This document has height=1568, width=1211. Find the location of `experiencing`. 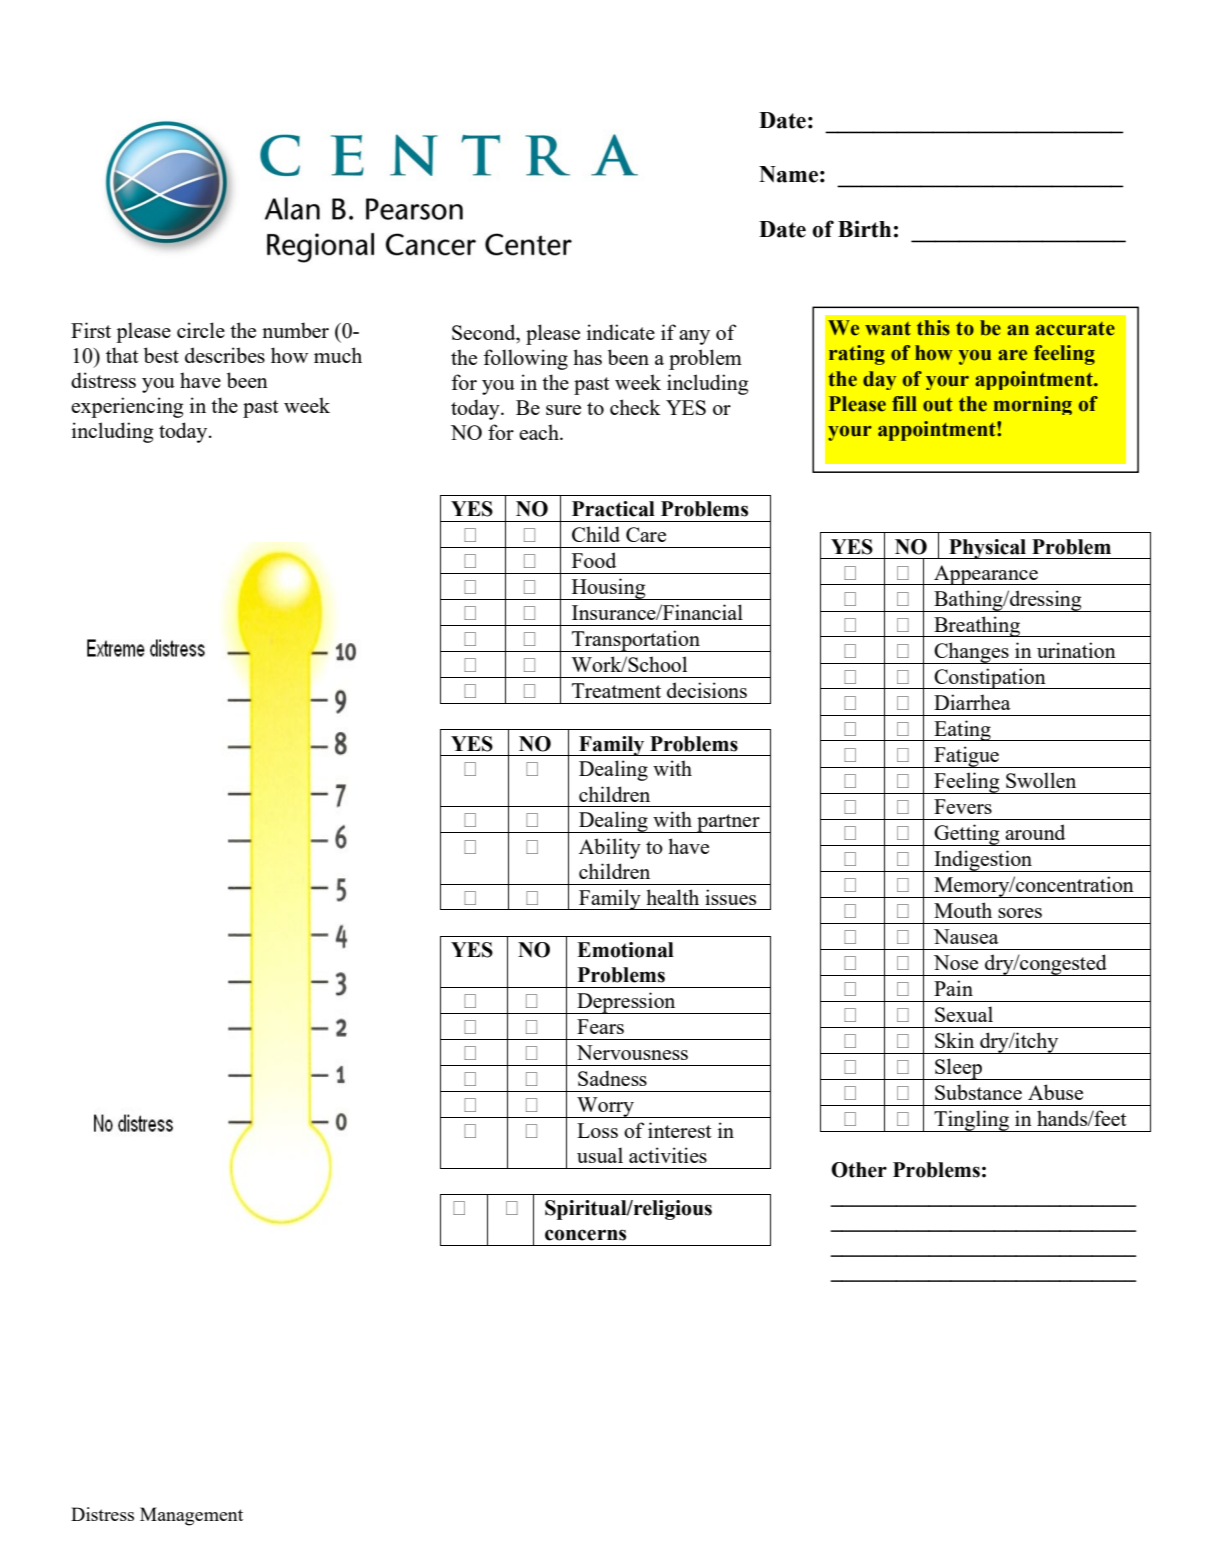

experiencing is located at coordinates (127, 407).
